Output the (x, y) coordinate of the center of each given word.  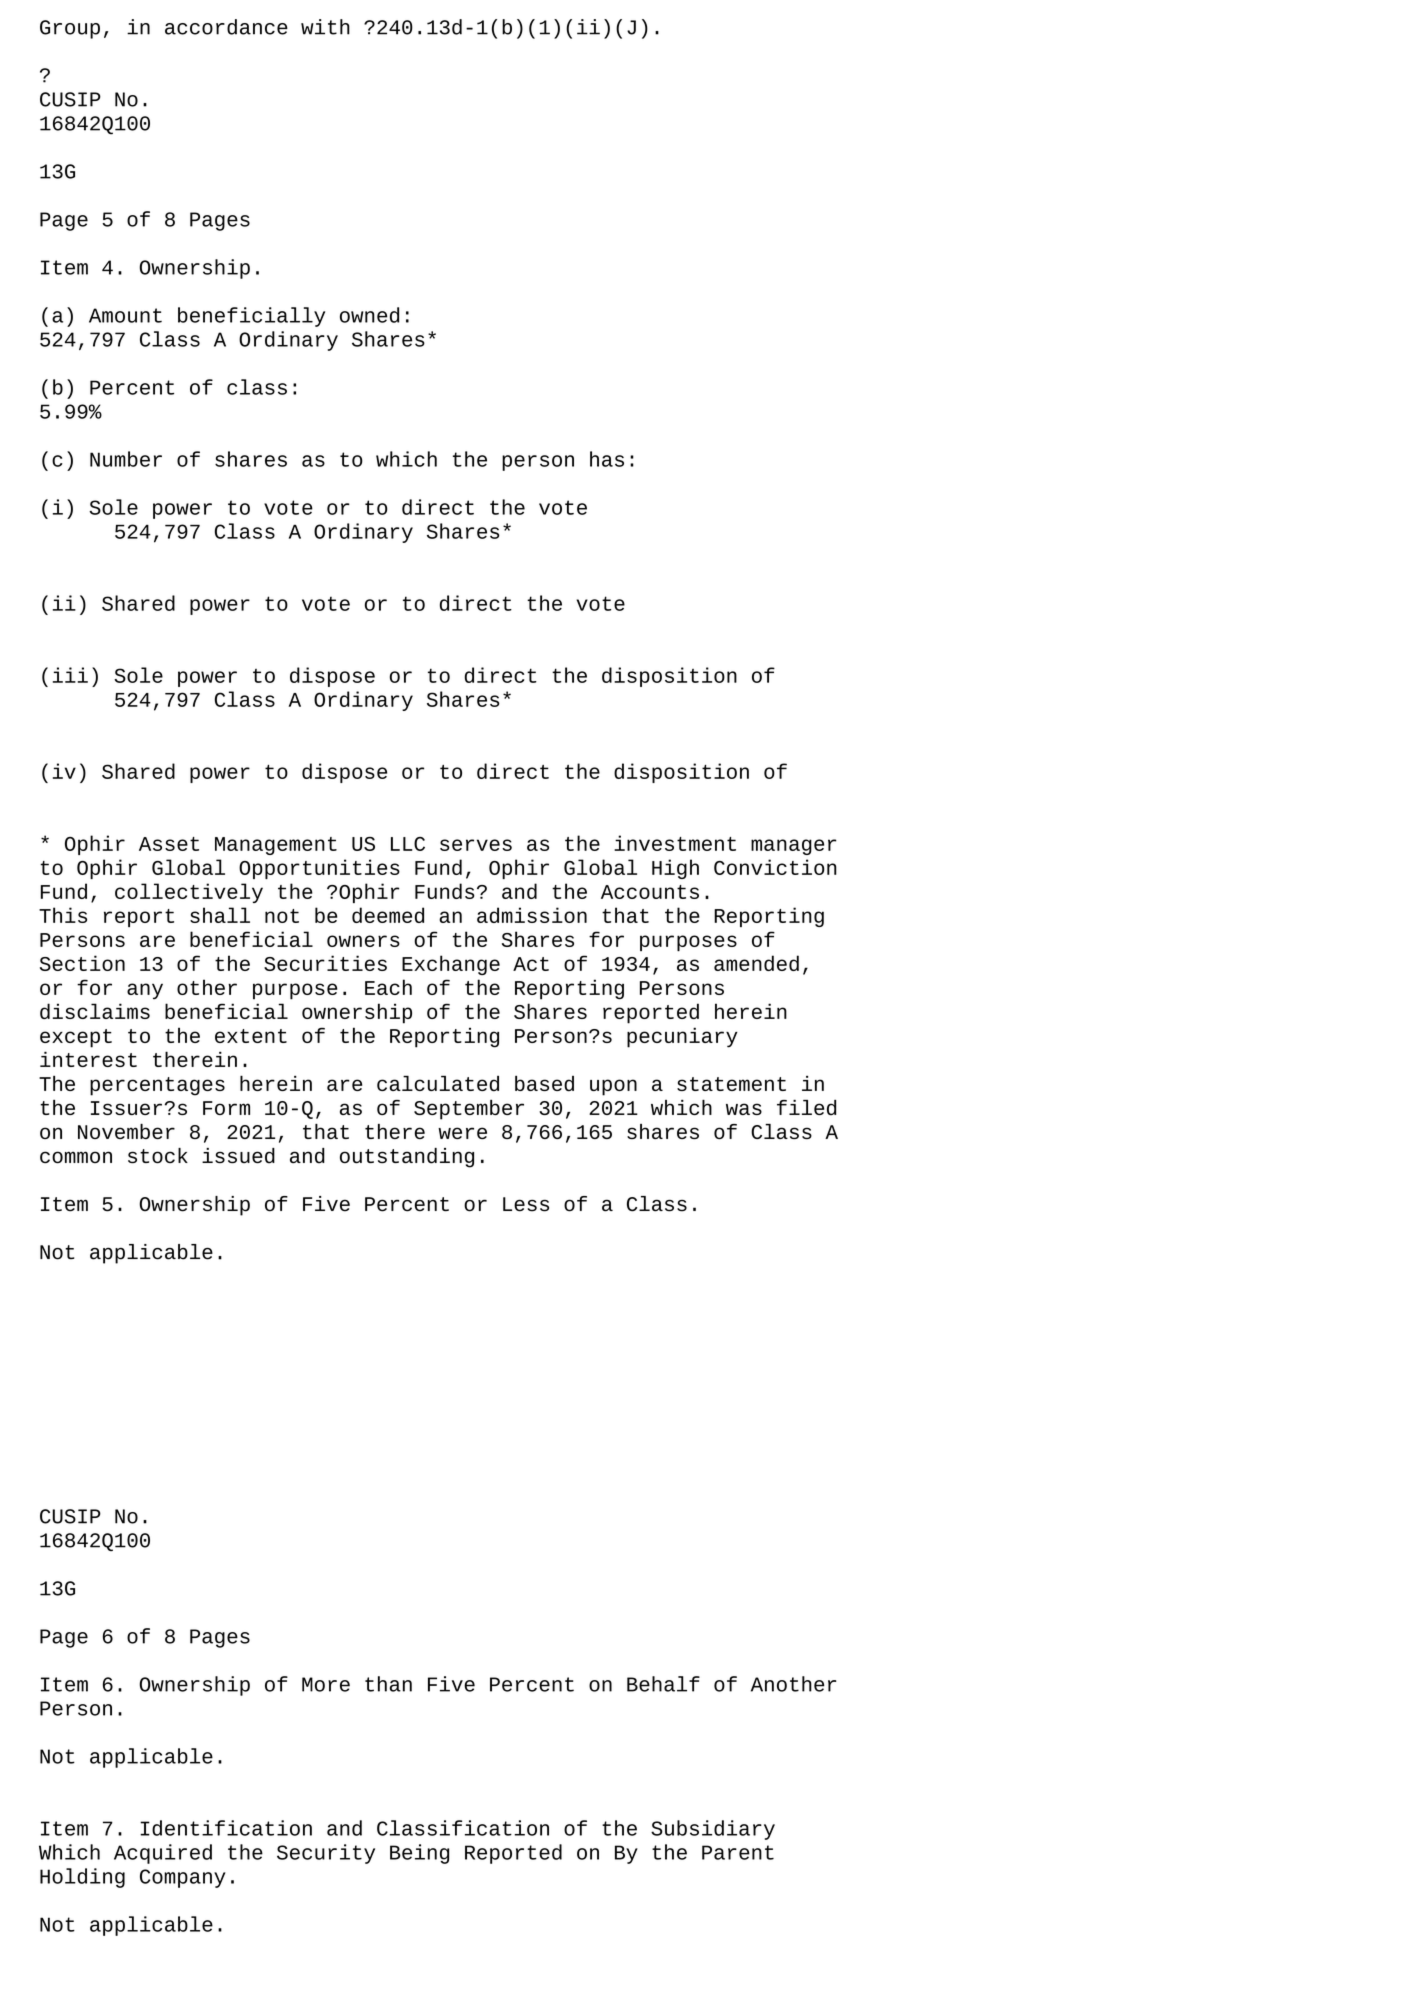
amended (756, 963)
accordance (226, 27)
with (325, 27)
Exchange (451, 965)
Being (419, 1854)
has (607, 459)
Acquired (163, 1854)
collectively (189, 893)
